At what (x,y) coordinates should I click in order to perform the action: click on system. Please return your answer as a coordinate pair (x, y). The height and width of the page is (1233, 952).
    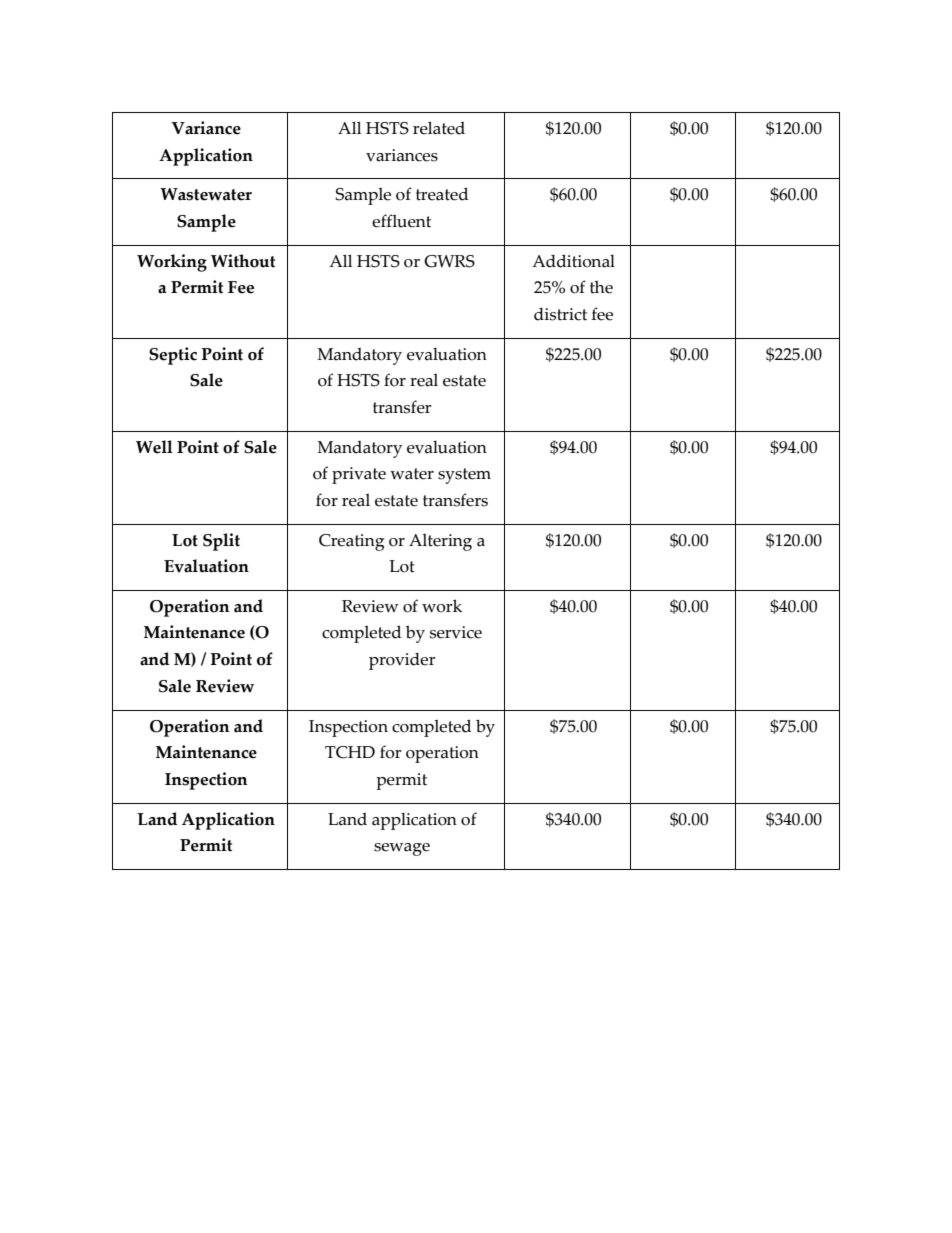
    Looking at the image, I should click on (464, 476).
